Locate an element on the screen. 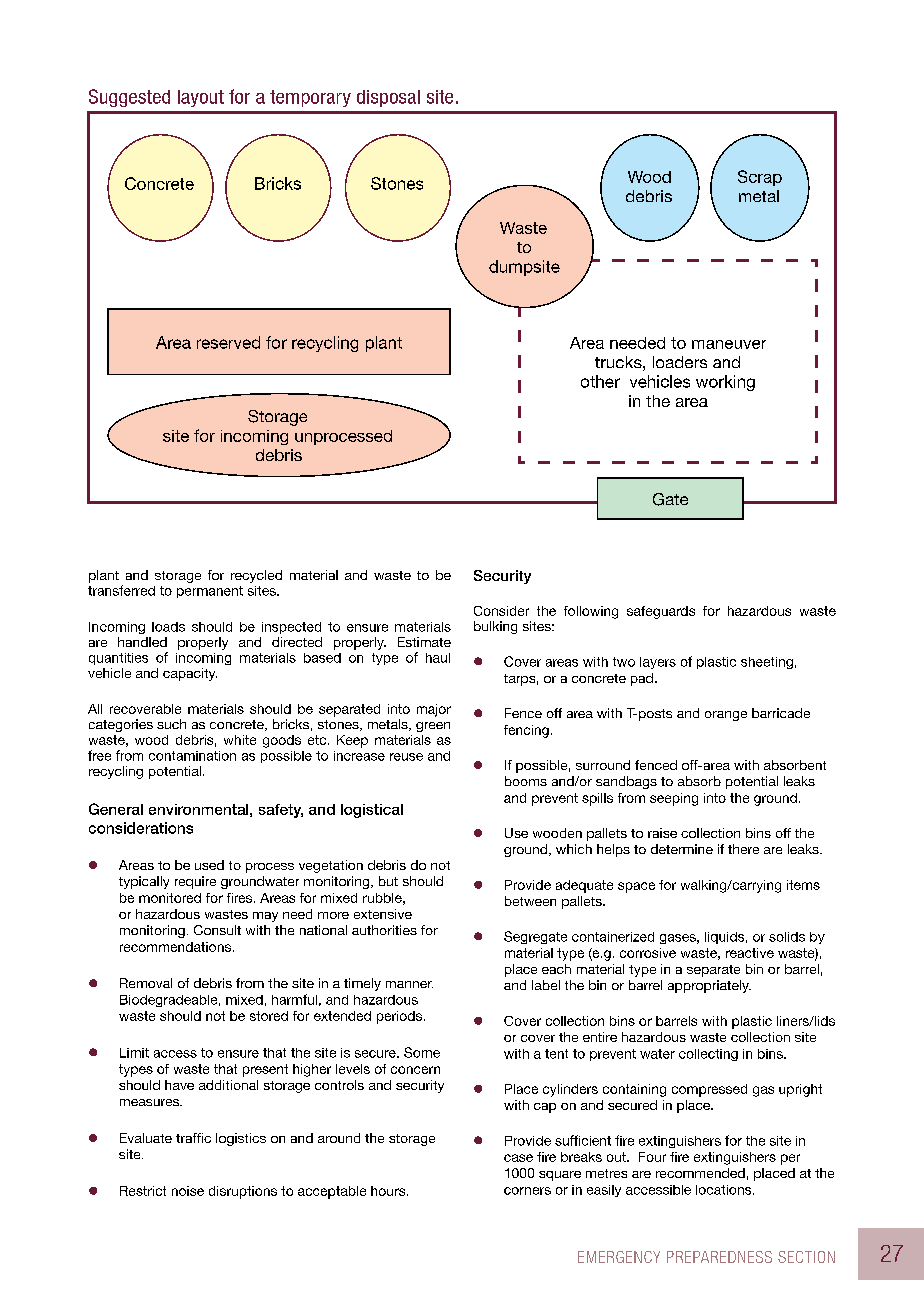 This screenshot has height=1308, width=924. haul is located at coordinates (438, 658).
